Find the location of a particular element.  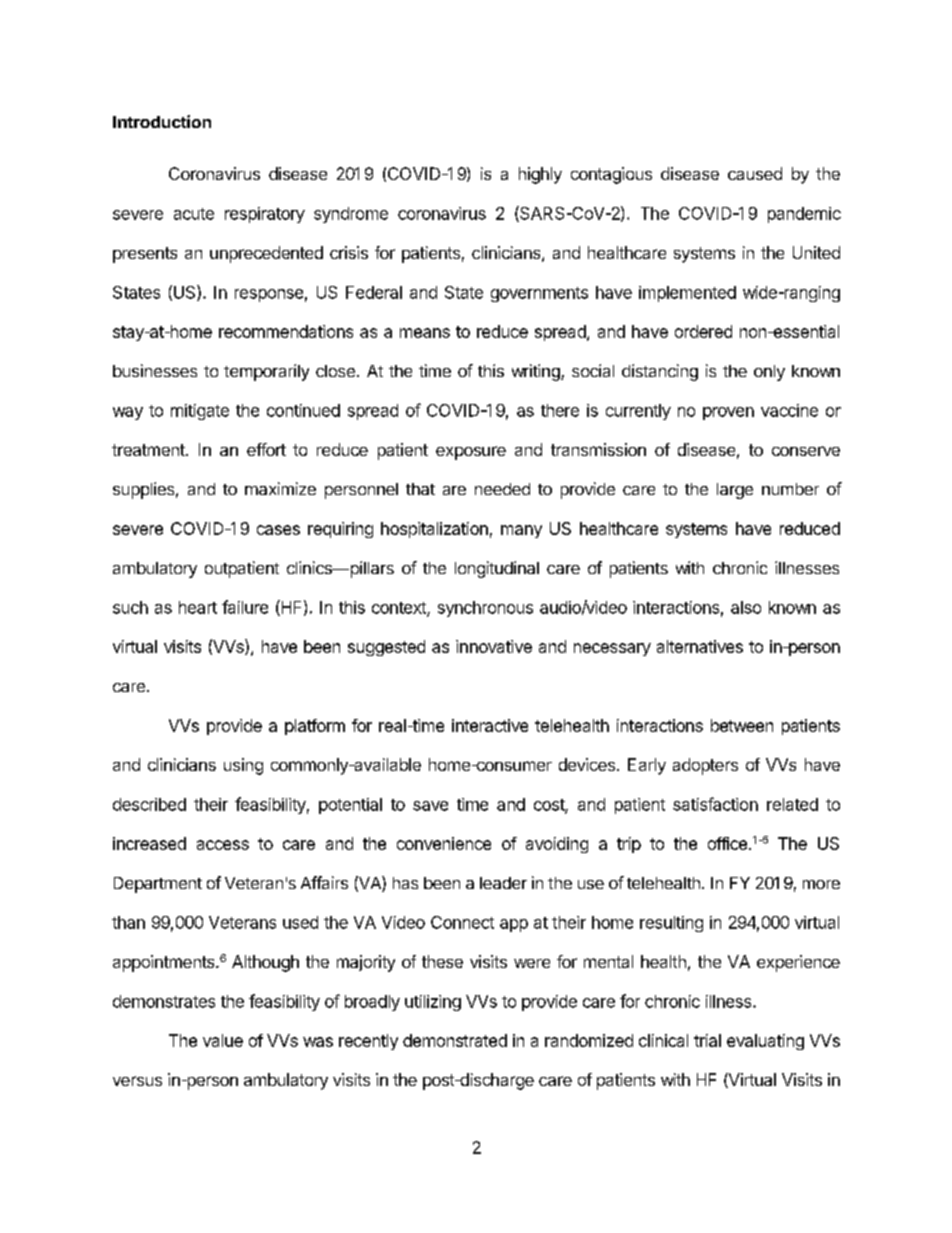

Introduction is located at coordinates (162, 121).
